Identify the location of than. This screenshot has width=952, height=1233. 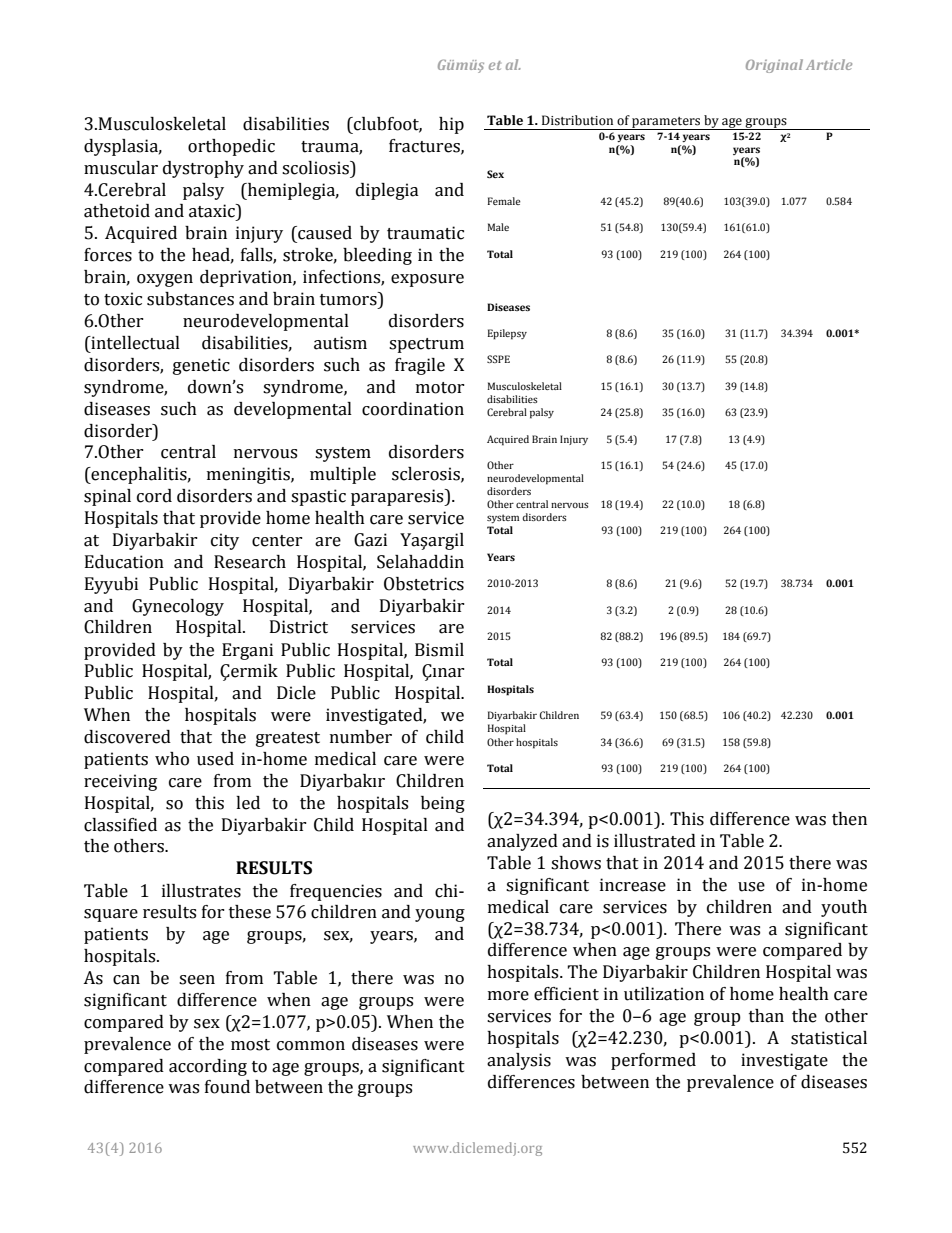
(766, 1016).
